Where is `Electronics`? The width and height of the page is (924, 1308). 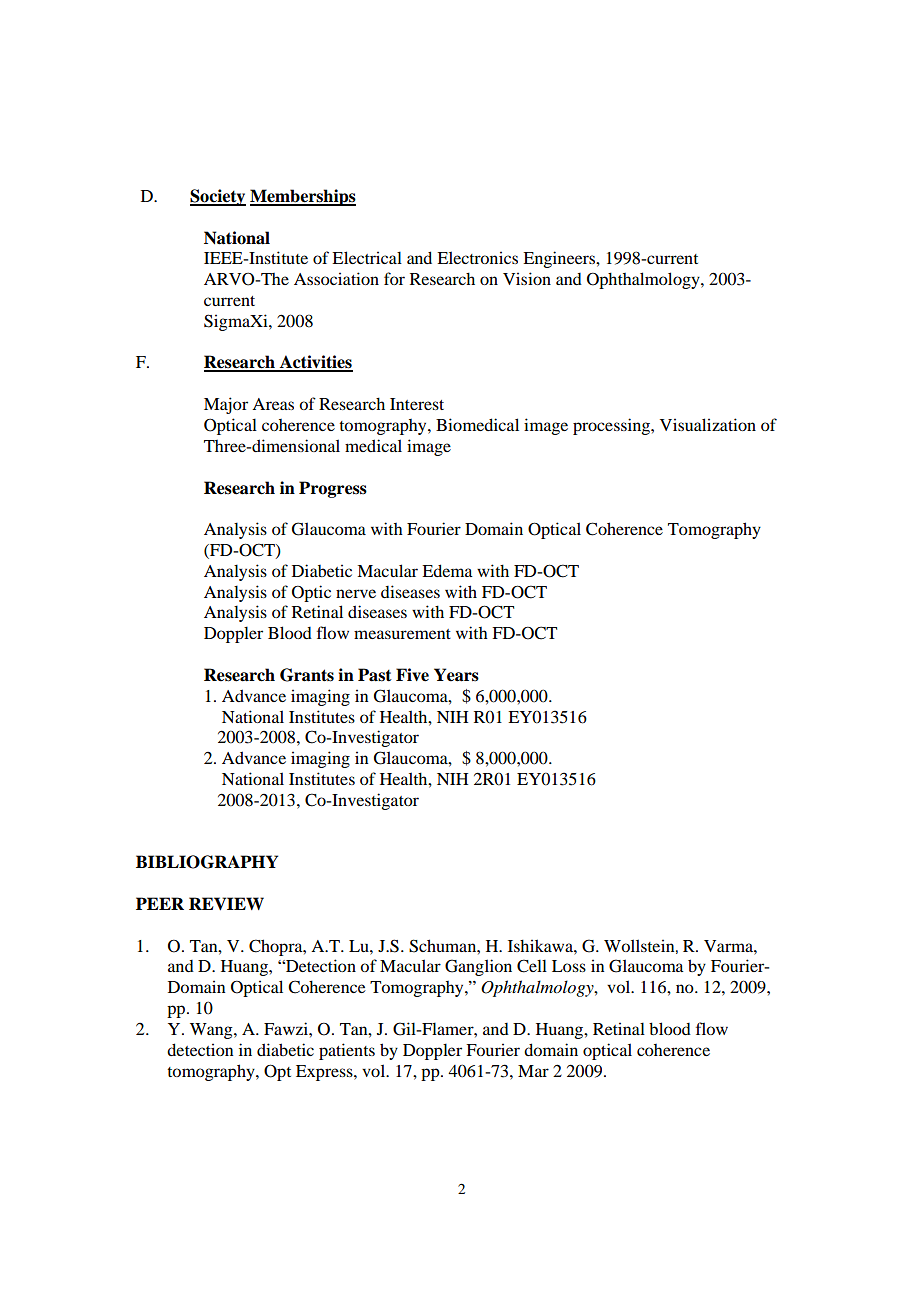 Electronics is located at coordinates (477, 257).
